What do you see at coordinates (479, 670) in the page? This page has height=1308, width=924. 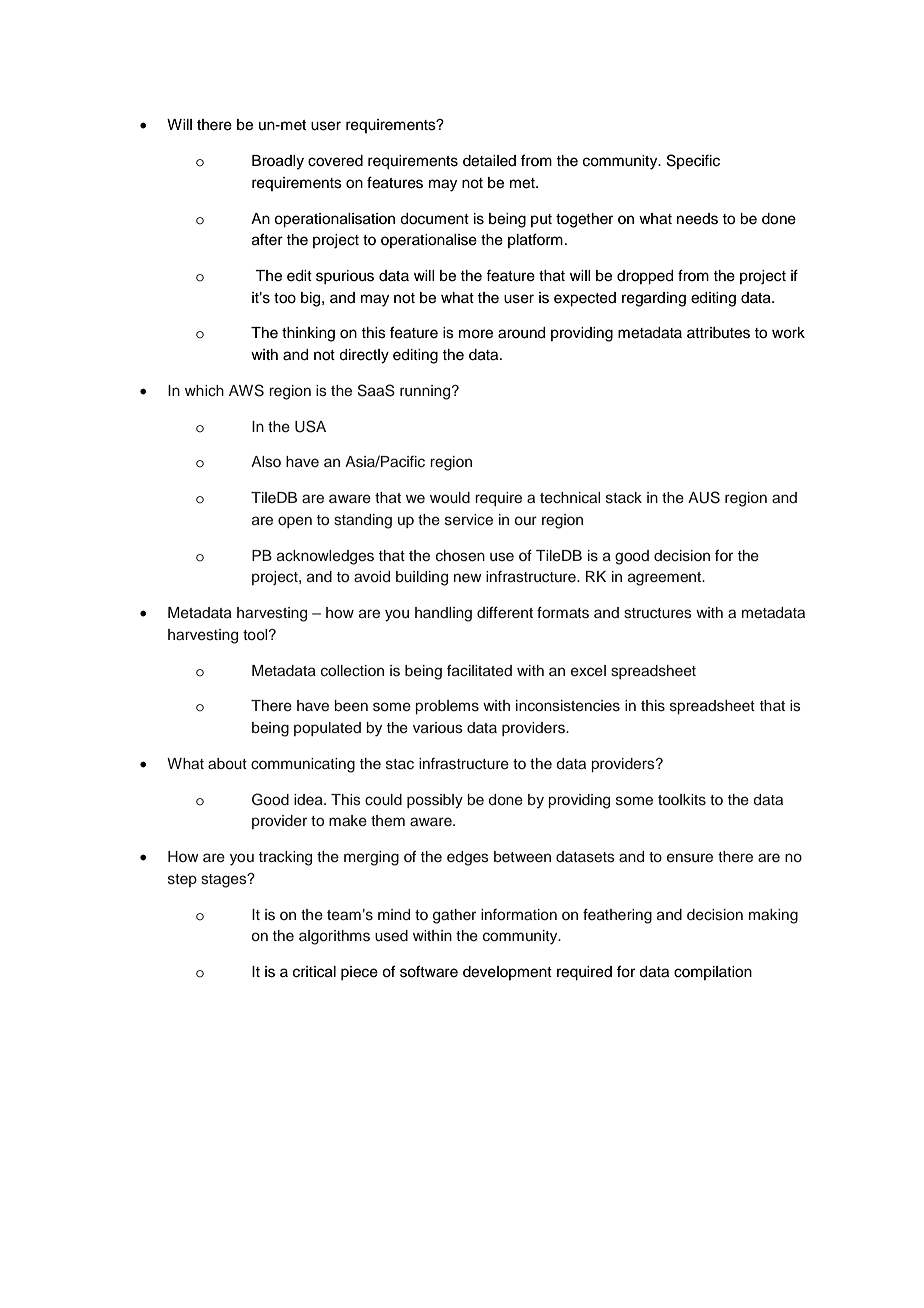 I see `facilitated` at bounding box center [479, 670].
